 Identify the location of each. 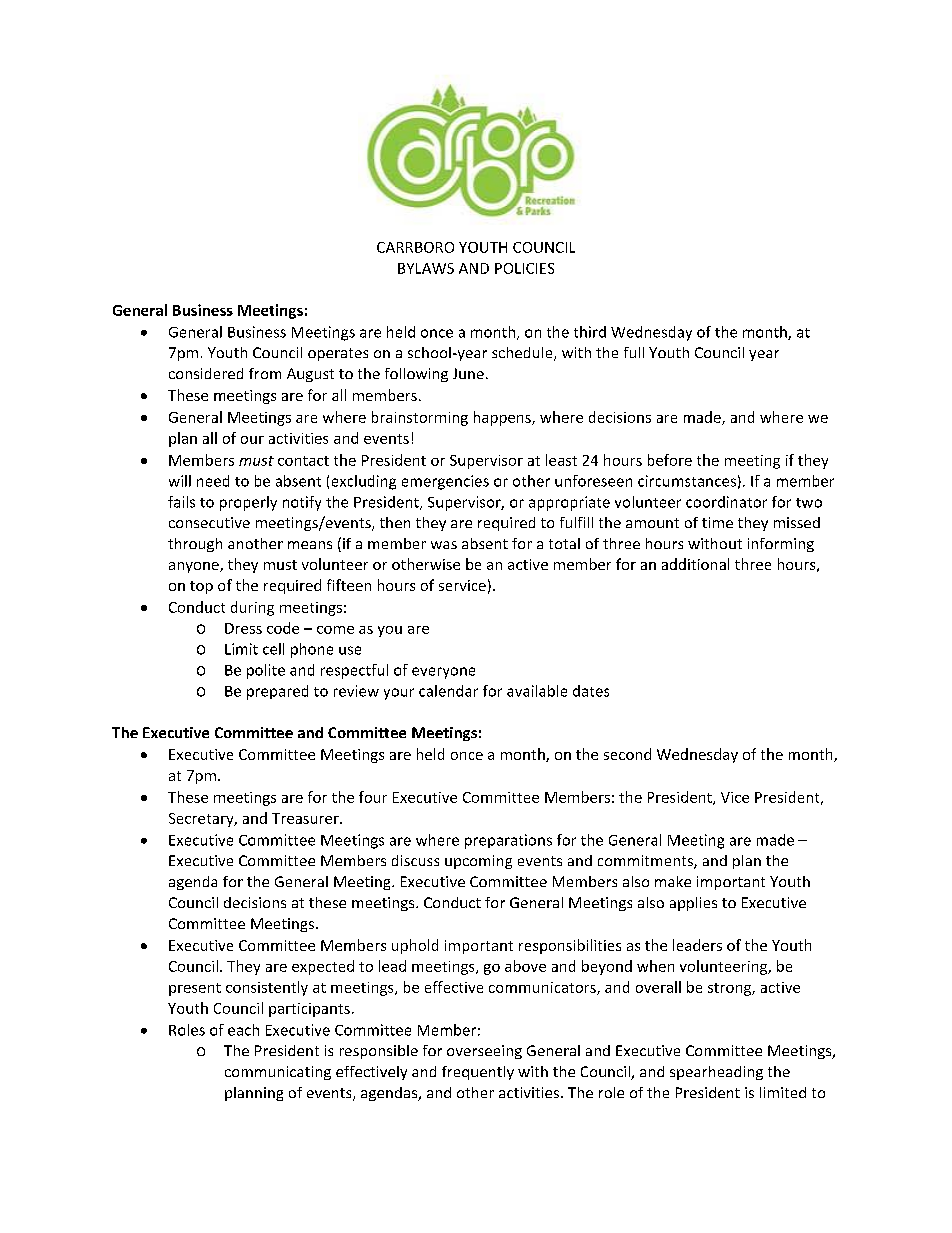
(243, 1030).
